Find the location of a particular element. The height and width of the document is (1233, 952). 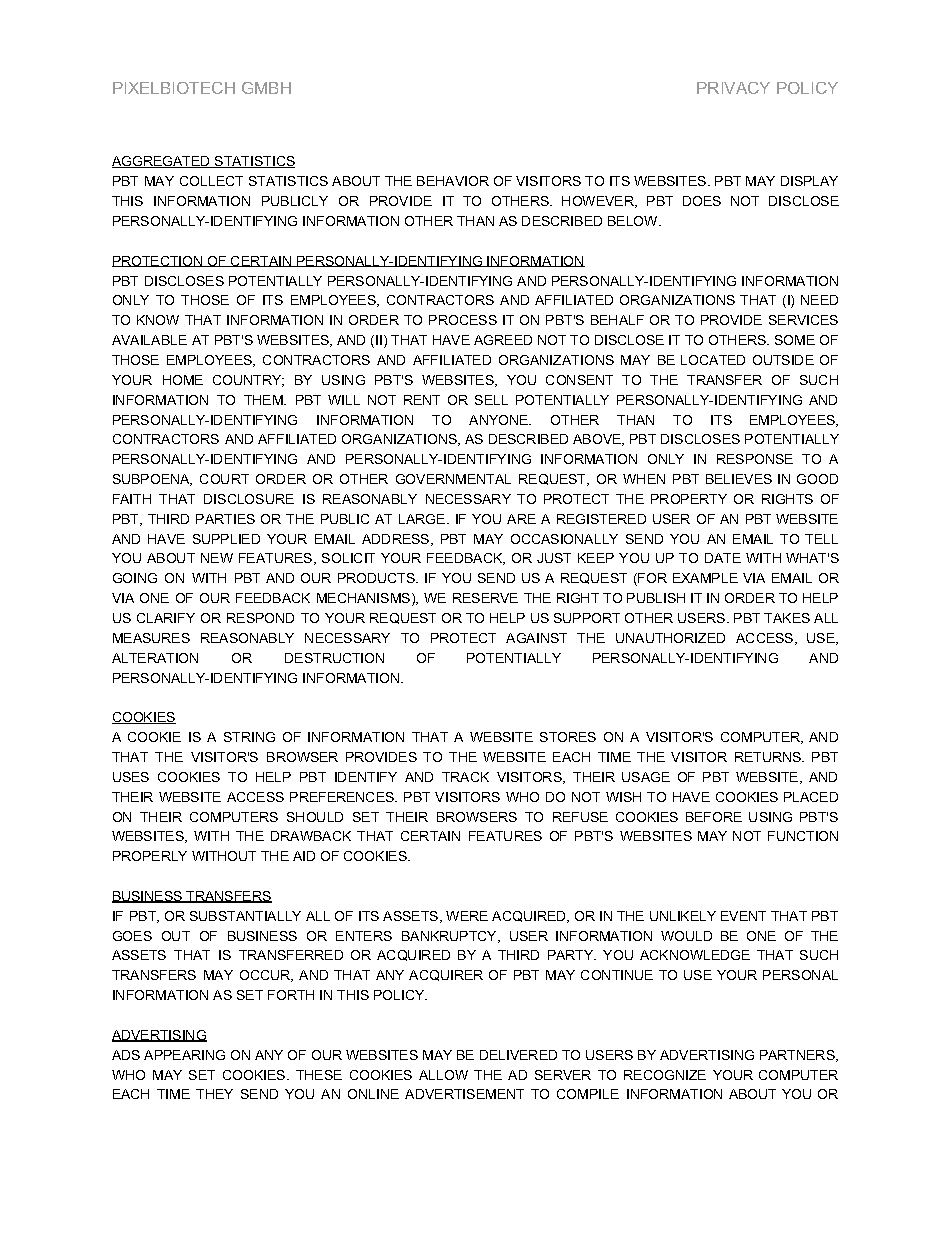

RESERVE is located at coordinates (485, 598).
